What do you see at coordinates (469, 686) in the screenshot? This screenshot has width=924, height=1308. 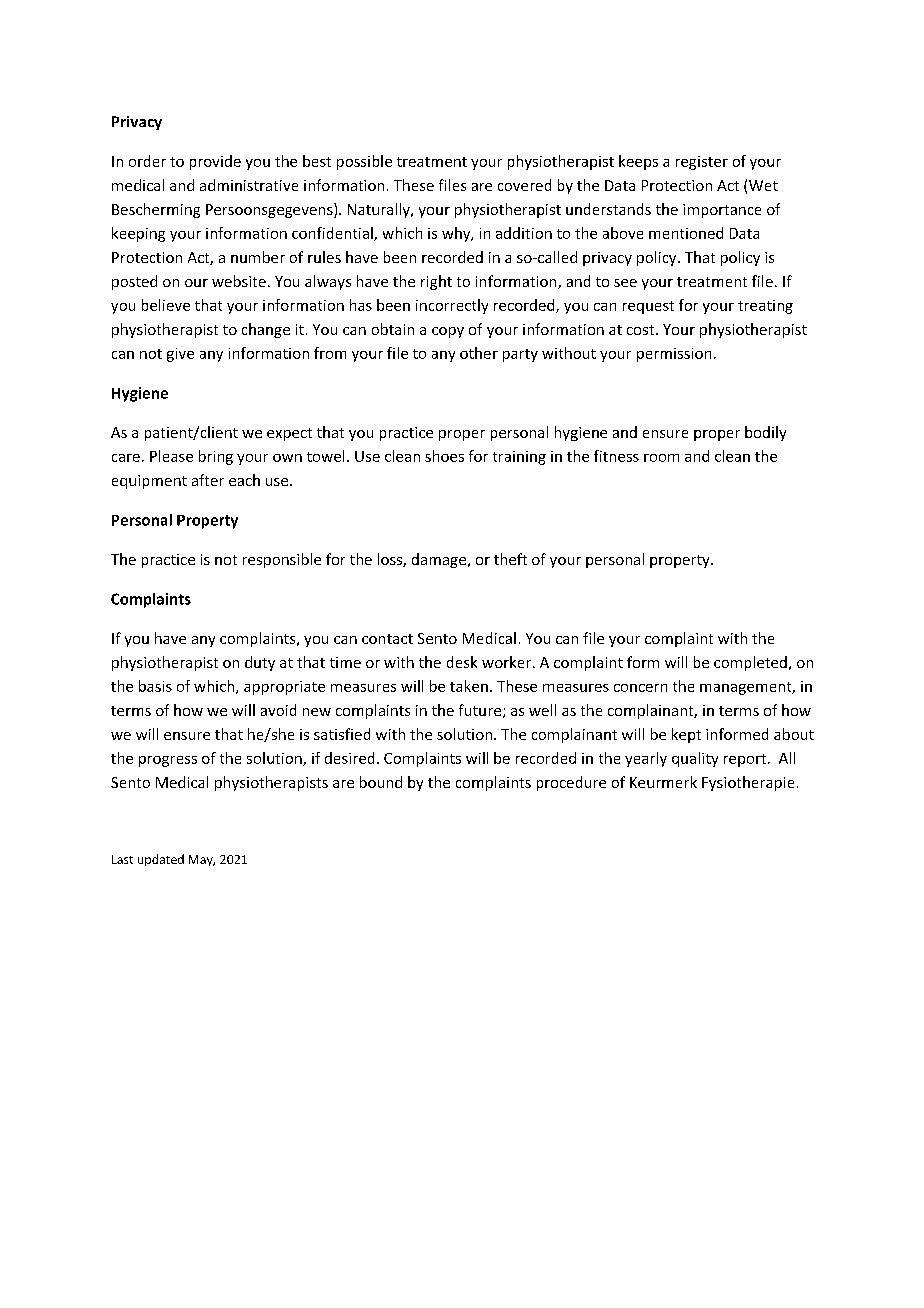 I see `taken` at bounding box center [469, 686].
